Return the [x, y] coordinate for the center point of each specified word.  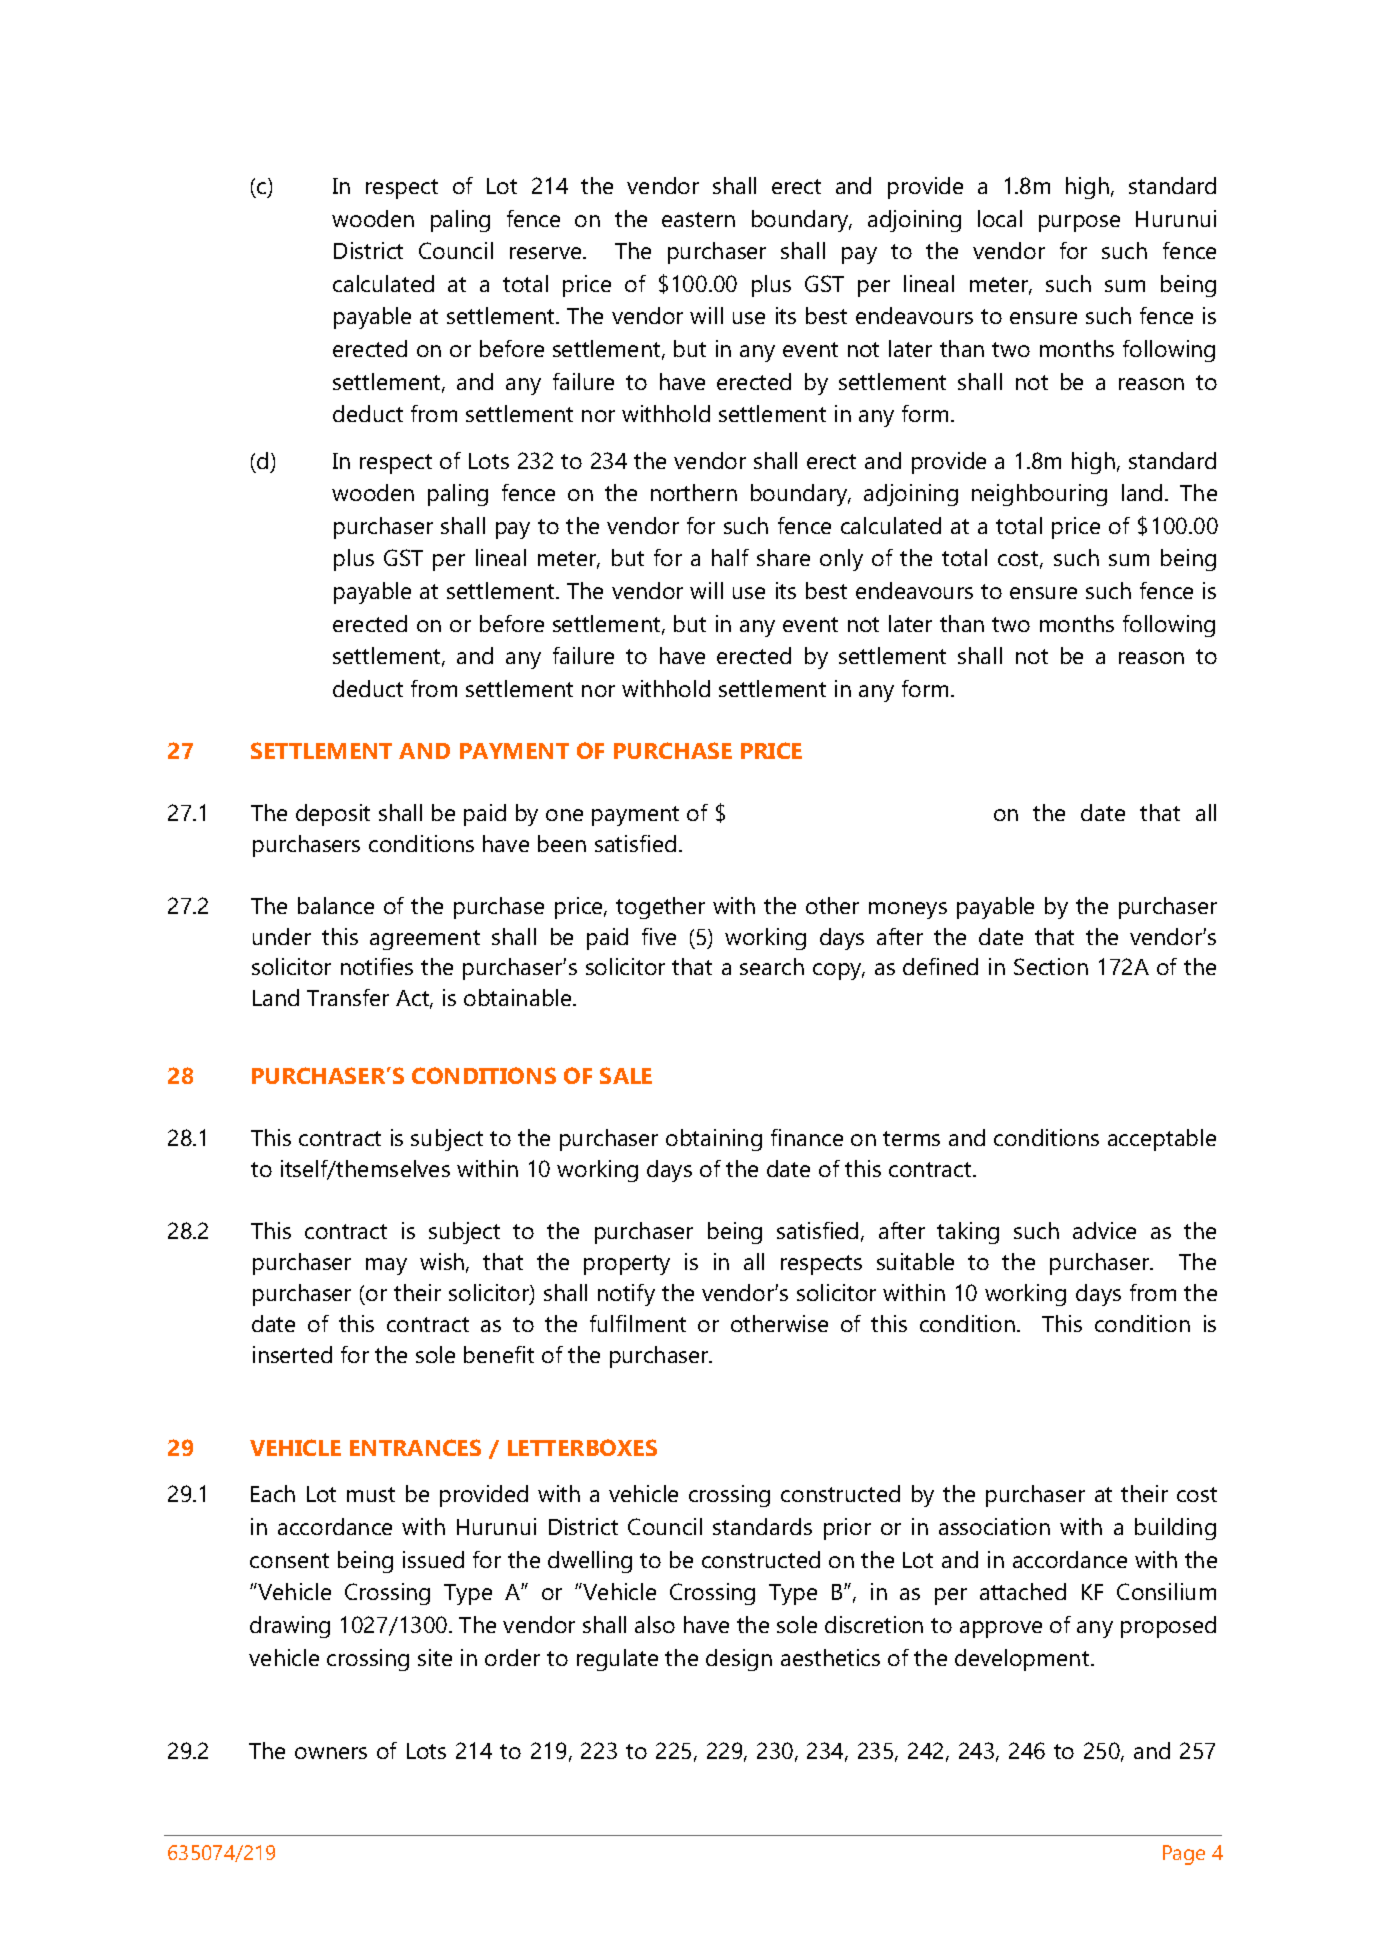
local [1000, 218]
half [730, 557]
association [994, 1526]
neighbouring [1039, 495]
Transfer [348, 997]
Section [1051, 966]
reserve [547, 253]
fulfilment [638, 1323]
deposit [333, 815]
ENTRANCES [415, 1447]
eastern [698, 219]
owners [331, 1753]
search [772, 966]
